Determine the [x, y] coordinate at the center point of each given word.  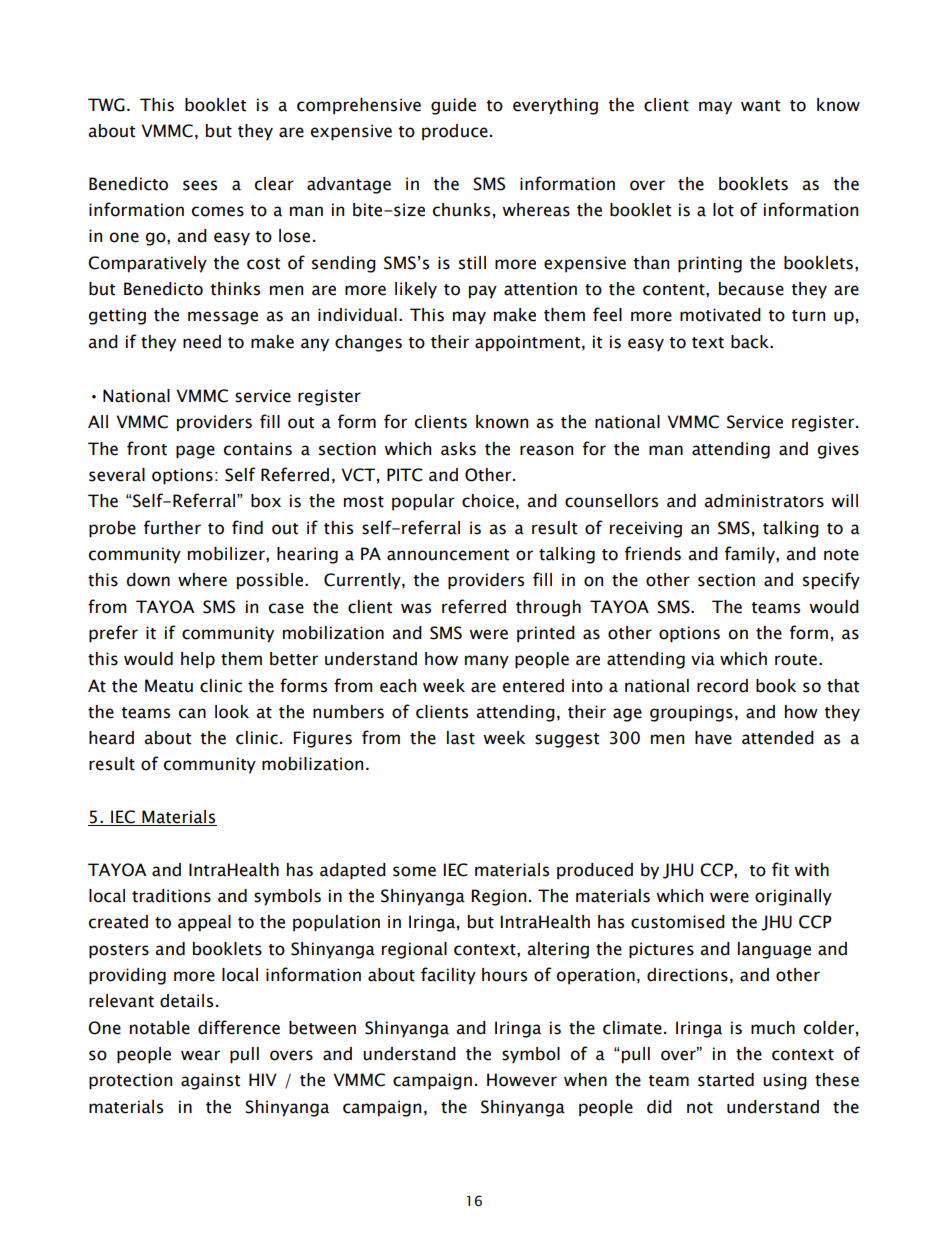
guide [453, 106]
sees [200, 185]
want [760, 106]
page [195, 452]
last [461, 738]
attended [778, 738]
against [210, 1081]
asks [458, 449]
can [192, 713]
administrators [764, 501]
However [522, 1080]
